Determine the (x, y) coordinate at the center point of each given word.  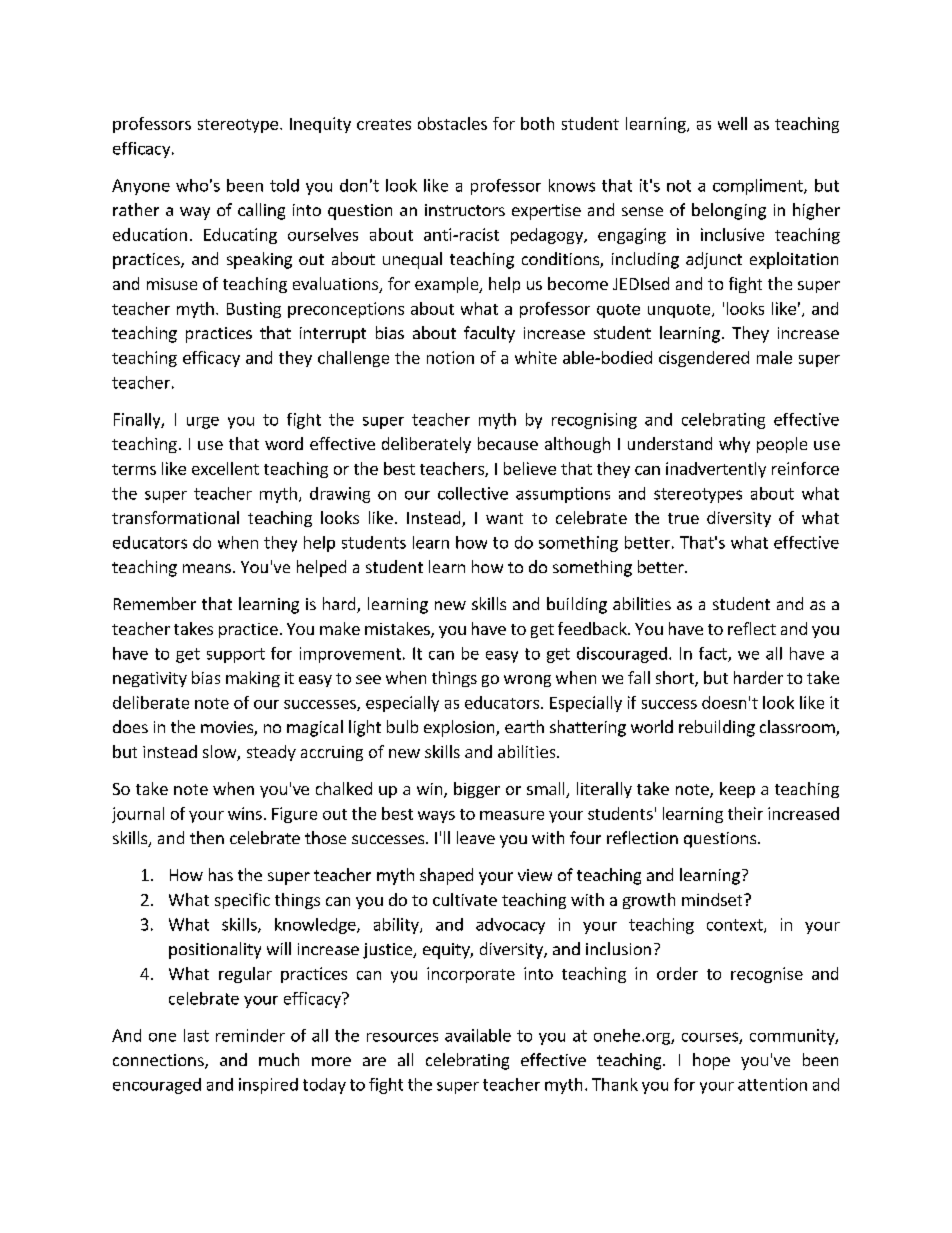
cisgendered (704, 359)
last (196, 1035)
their (745, 813)
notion (450, 357)
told (284, 185)
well (732, 123)
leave (476, 837)
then (207, 837)
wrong (527, 681)
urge (203, 423)
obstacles (452, 123)
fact (714, 654)
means (207, 568)
